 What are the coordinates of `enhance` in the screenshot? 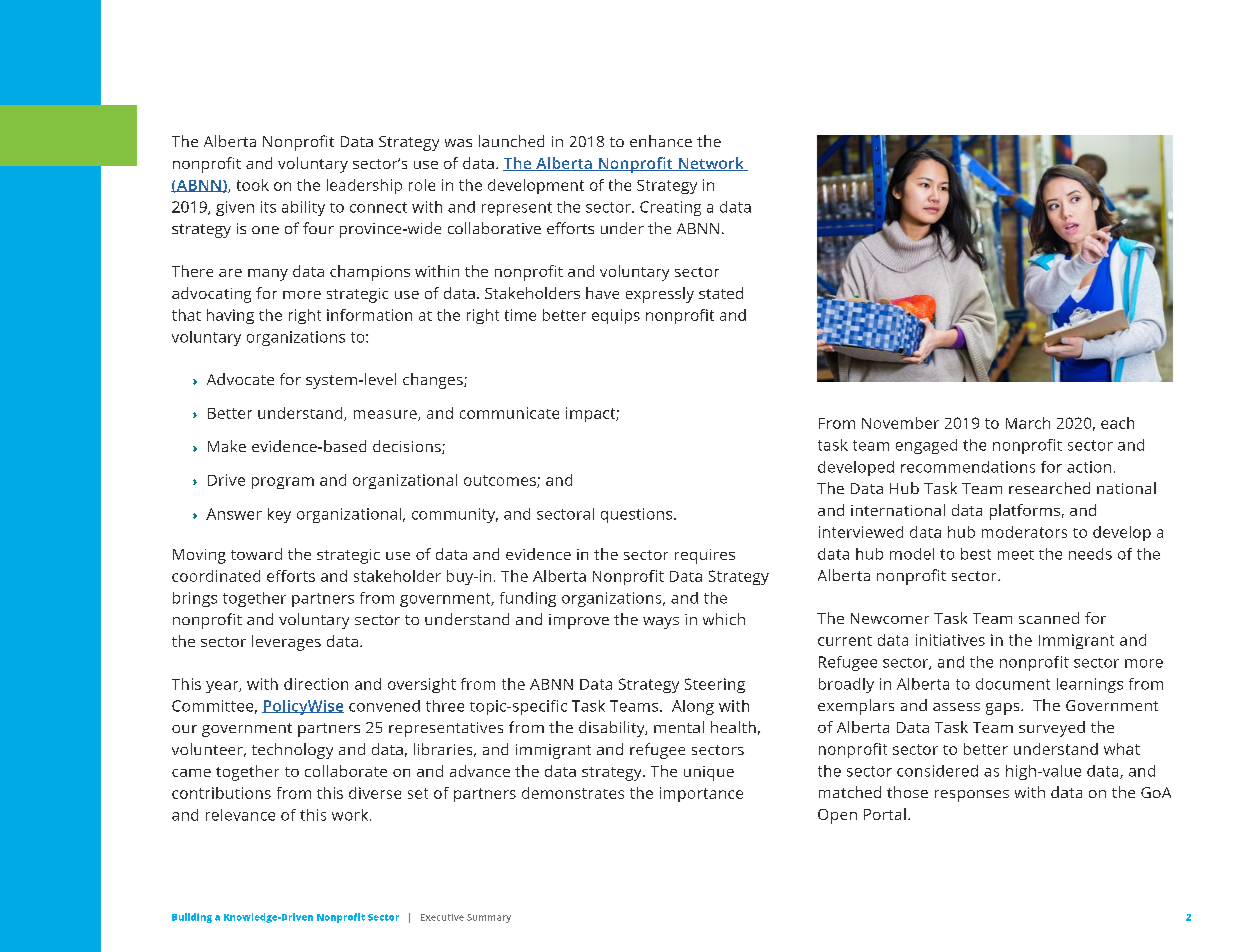 It's located at (661, 141).
